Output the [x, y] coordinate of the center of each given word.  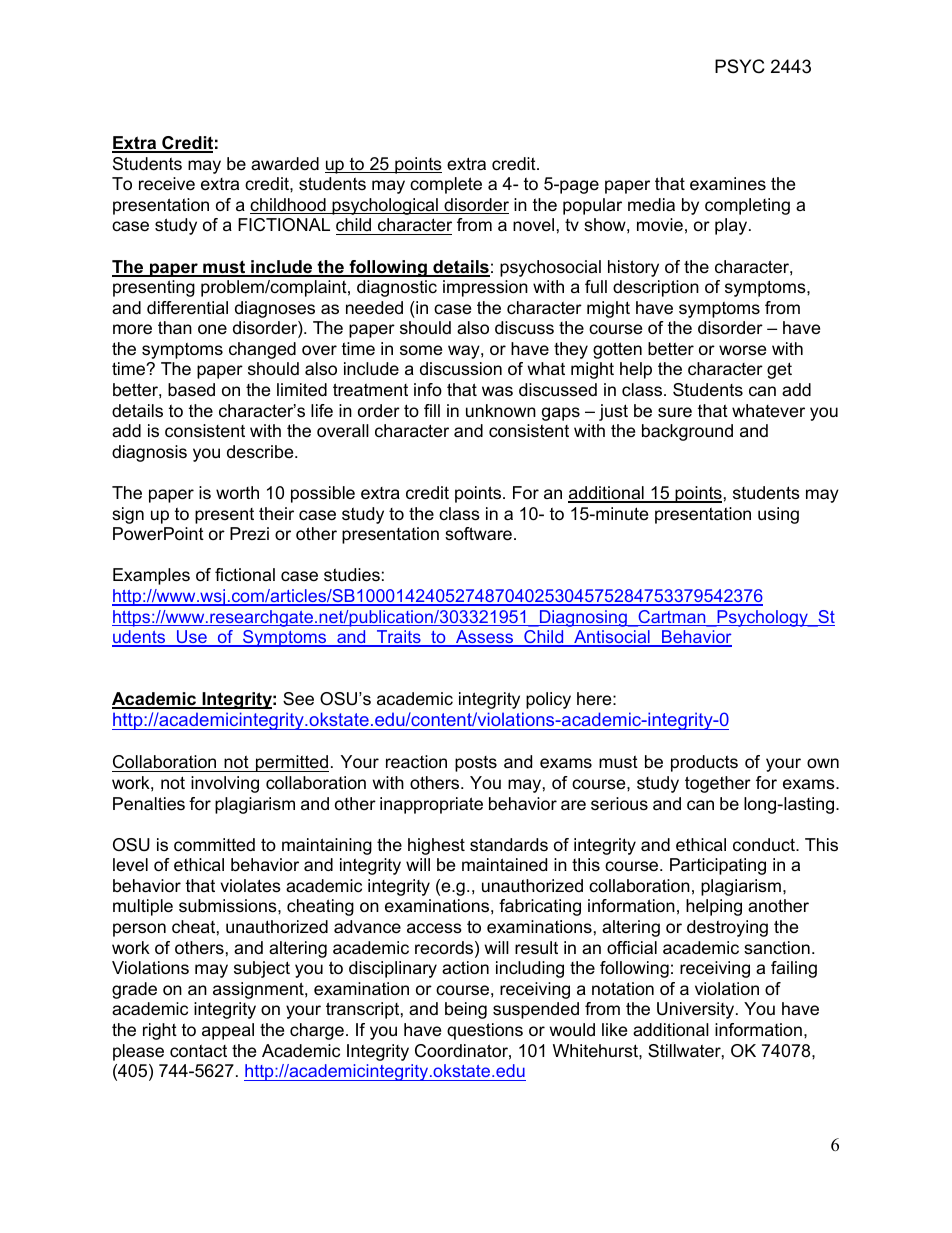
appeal [228, 1031]
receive [167, 184]
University [697, 1010]
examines [728, 184]
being [466, 1010]
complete [446, 185]
